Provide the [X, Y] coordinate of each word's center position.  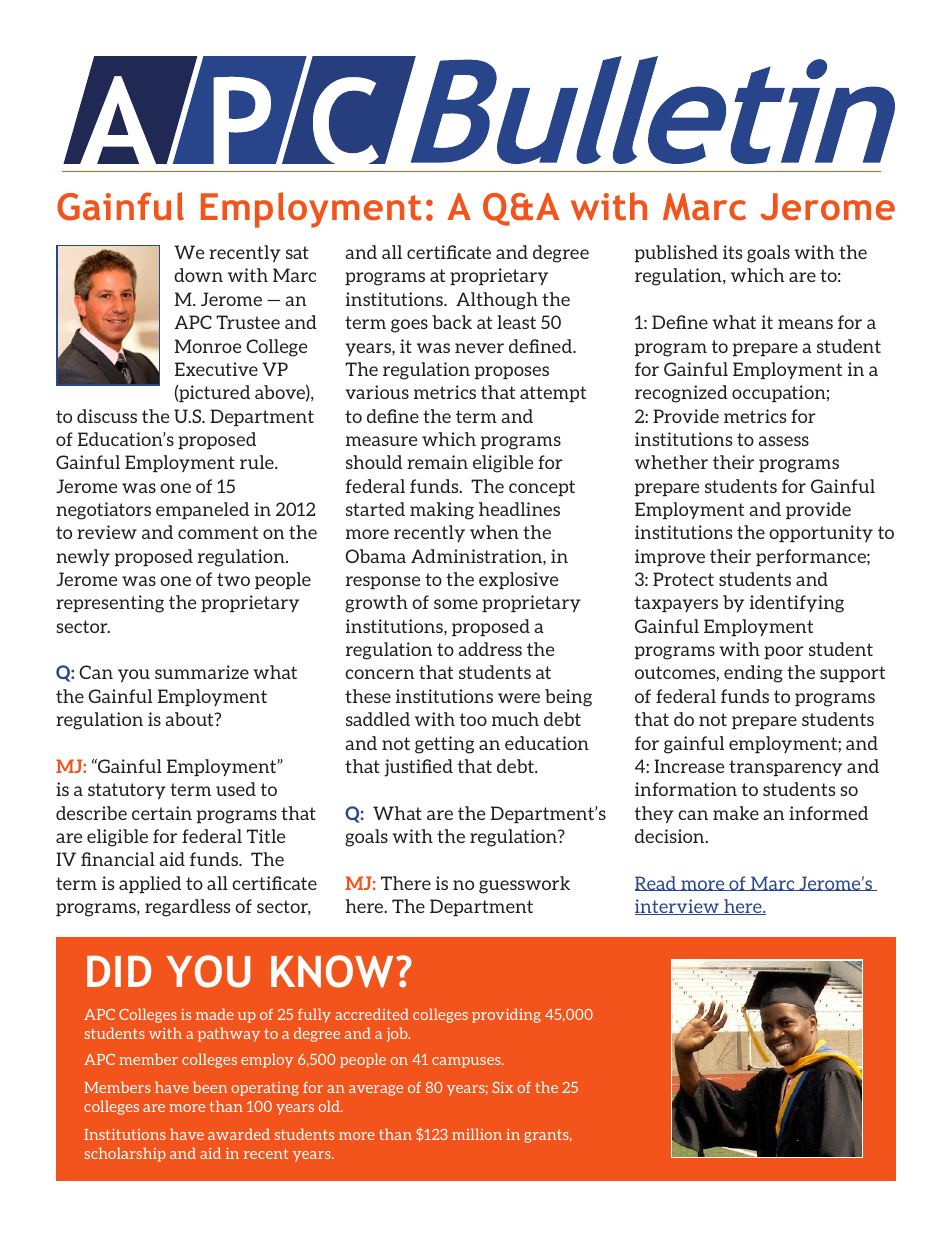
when [494, 532]
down [198, 275]
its [732, 252]
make [736, 813]
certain [162, 813]
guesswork [524, 885]
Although [497, 301]
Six [502, 1087]
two [233, 579]
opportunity [821, 533]
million [477, 1134]
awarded [239, 1134]
